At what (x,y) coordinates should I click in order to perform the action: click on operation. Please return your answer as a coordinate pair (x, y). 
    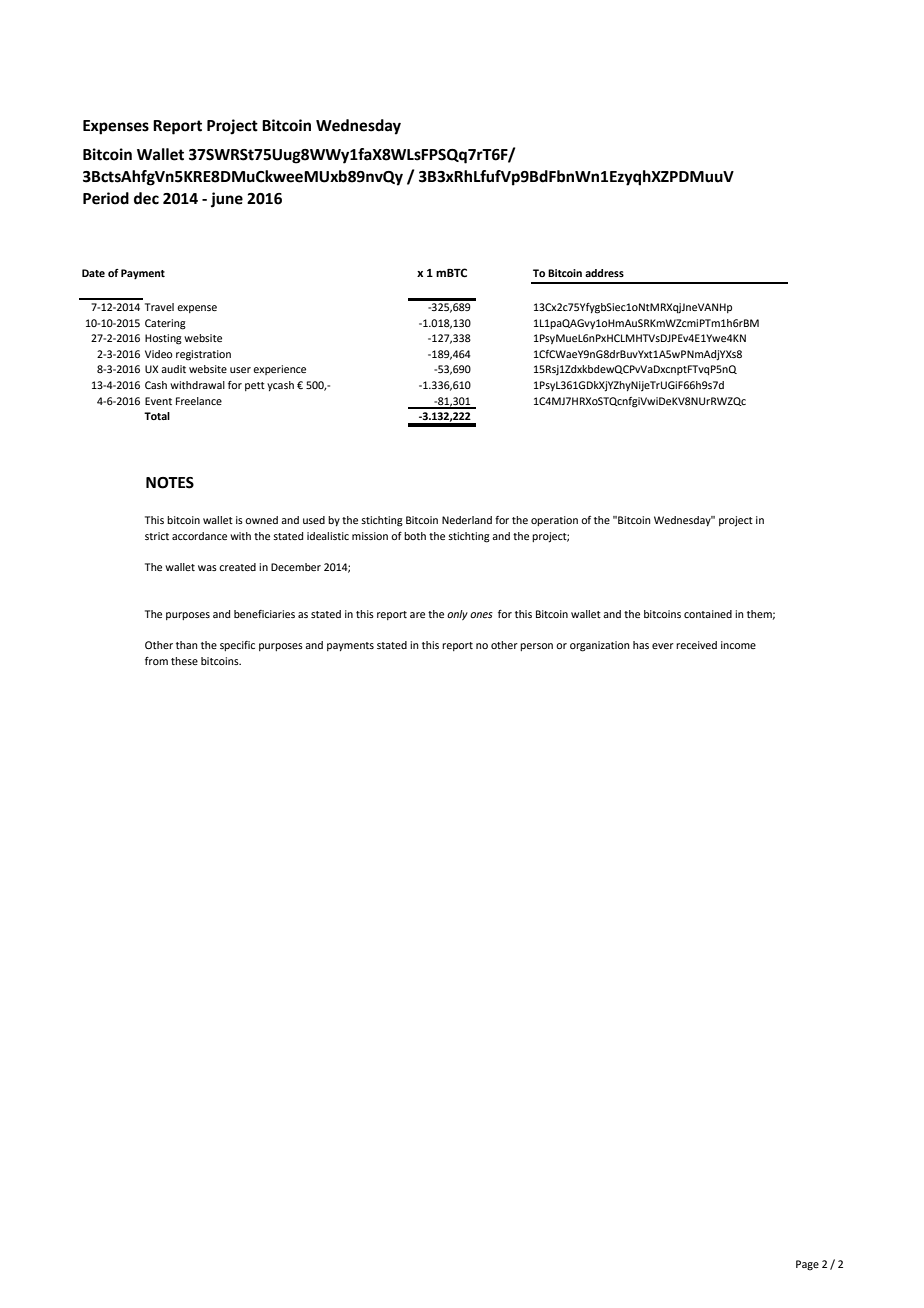
    Looking at the image, I should click on (554, 521).
